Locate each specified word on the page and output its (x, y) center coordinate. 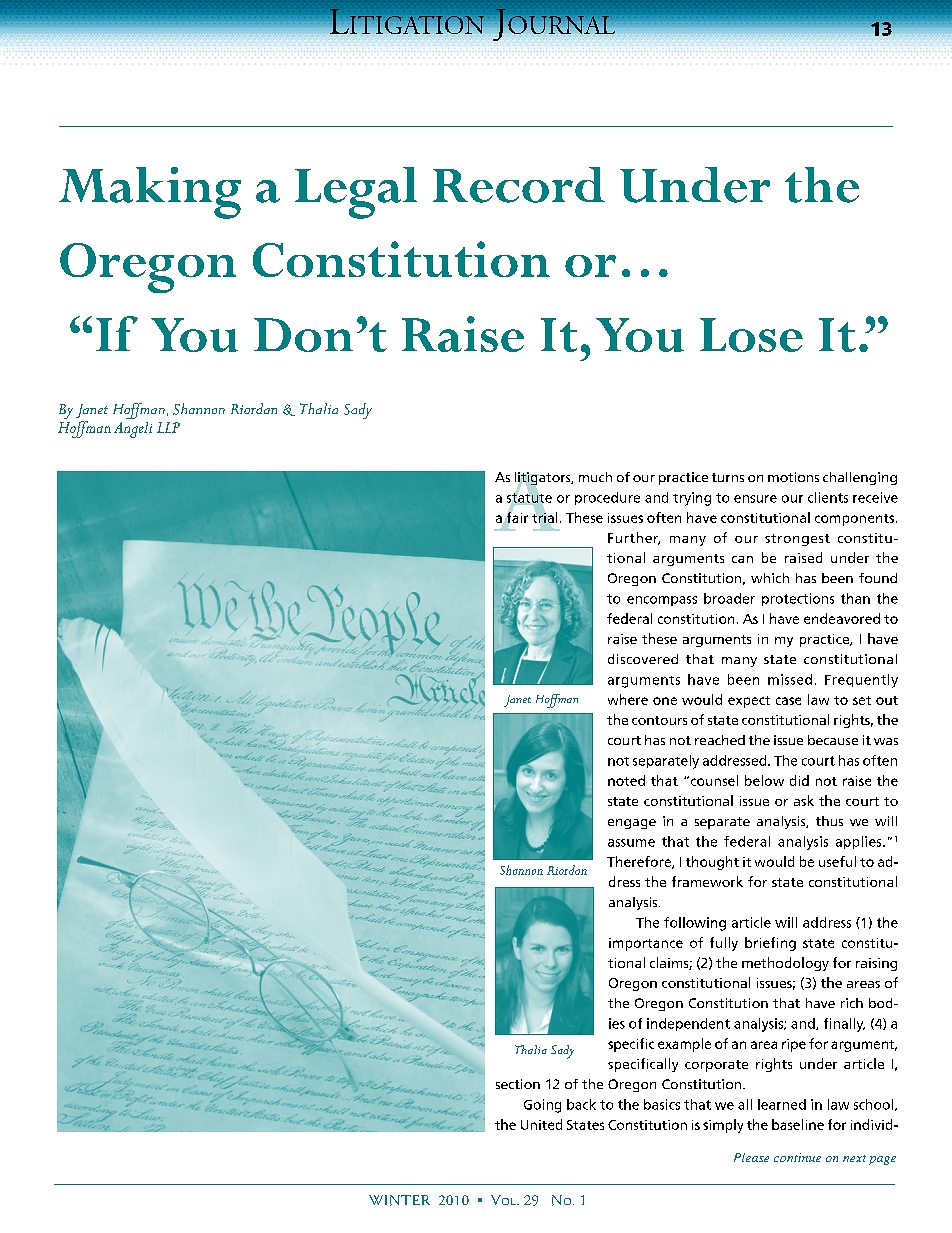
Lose (751, 335)
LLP (168, 427)
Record (519, 185)
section (518, 1084)
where (628, 699)
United (541, 1124)
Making (150, 193)
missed (790, 679)
